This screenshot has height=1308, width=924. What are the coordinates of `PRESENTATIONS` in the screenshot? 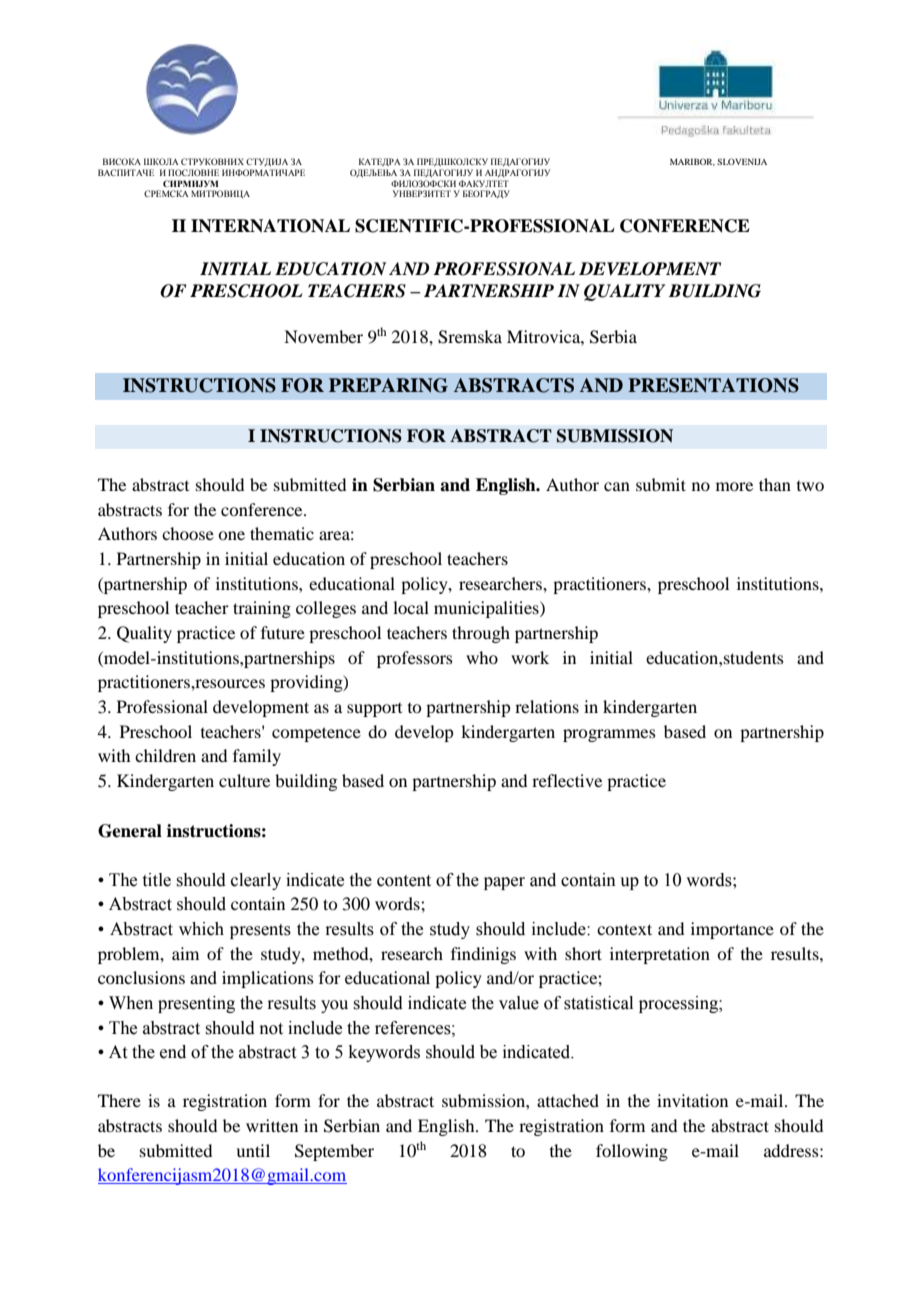 It's located at (713, 385).
